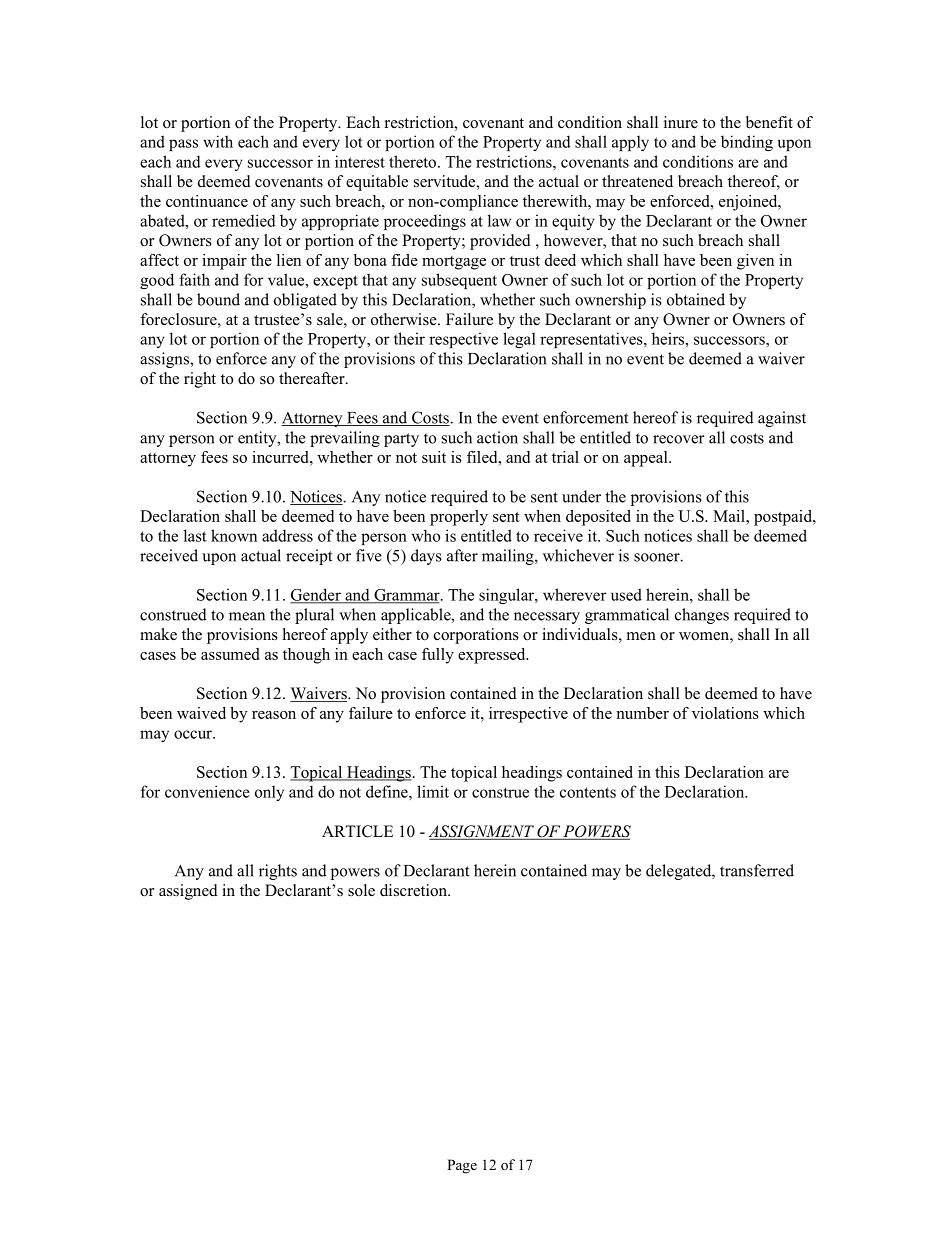 The height and width of the screenshot is (1233, 952). What do you see at coordinates (462, 1166) in the screenshot?
I see `Page` at bounding box center [462, 1166].
